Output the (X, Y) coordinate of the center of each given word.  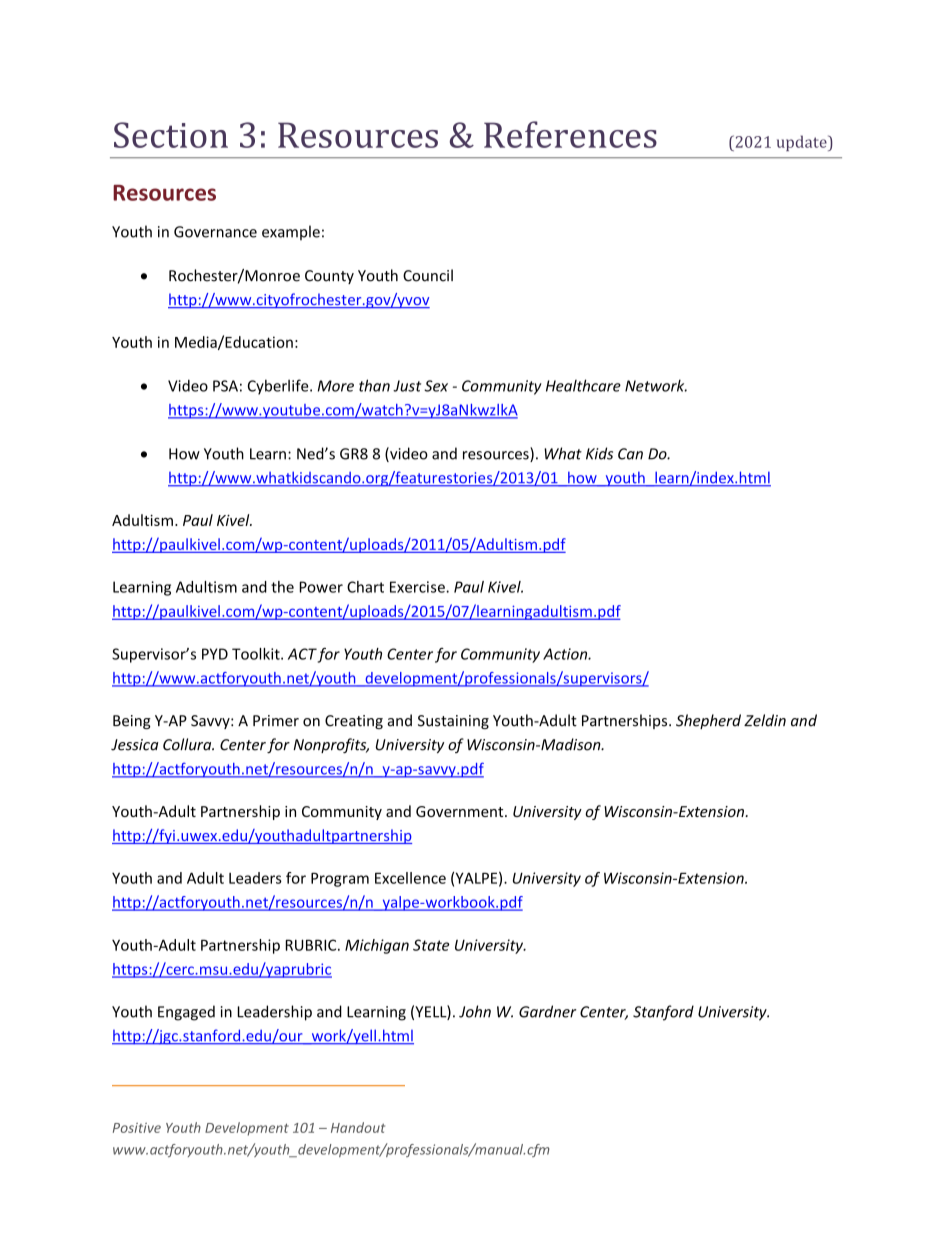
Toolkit (257, 654)
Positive (137, 1128)
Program (340, 879)
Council (428, 275)
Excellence (410, 878)
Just (407, 386)
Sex (436, 386)
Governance (215, 232)
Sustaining (453, 722)
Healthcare (583, 385)
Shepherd (708, 721)
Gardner (547, 1011)
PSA (225, 386)
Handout (358, 1127)
